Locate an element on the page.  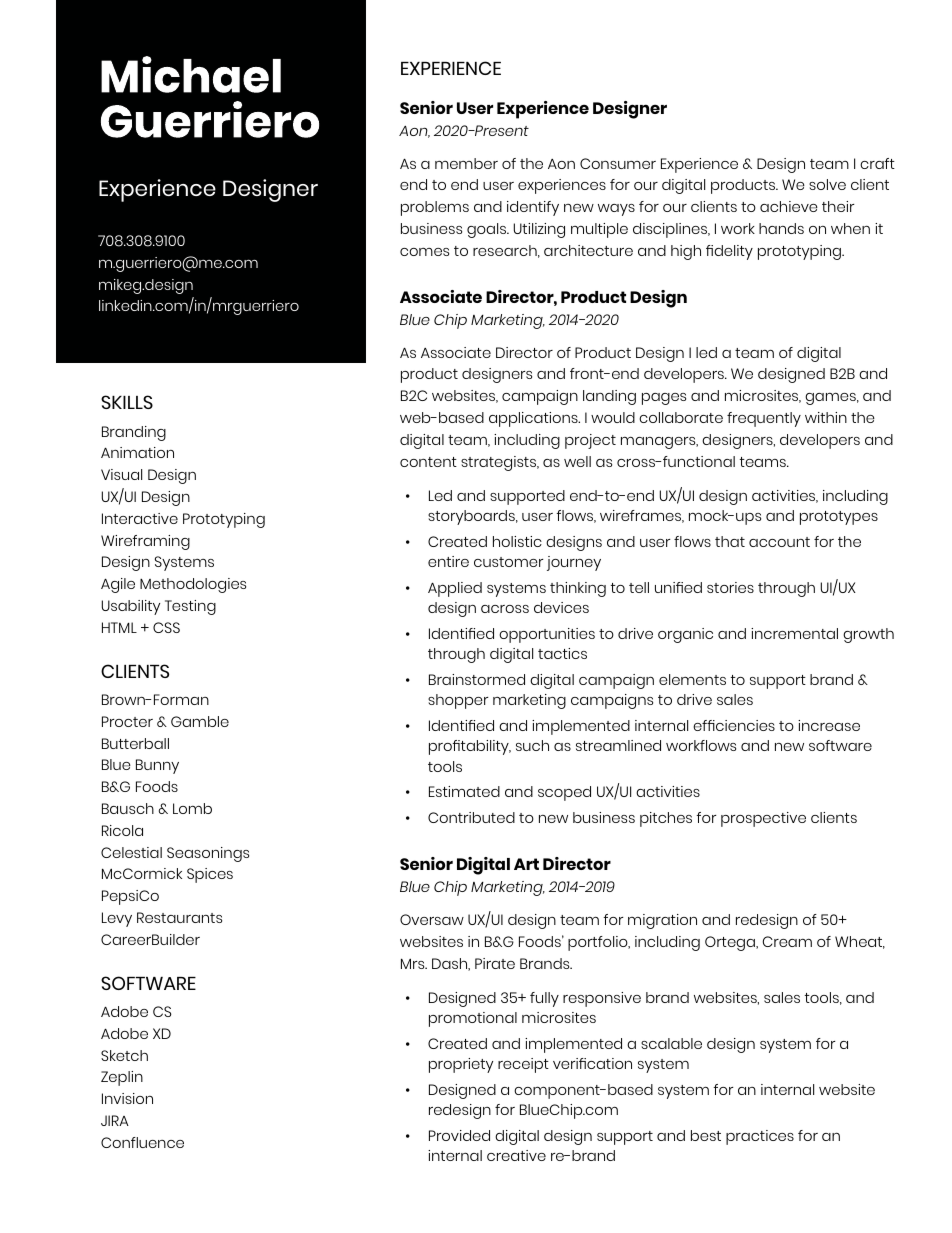
identify is located at coordinates (533, 208).
